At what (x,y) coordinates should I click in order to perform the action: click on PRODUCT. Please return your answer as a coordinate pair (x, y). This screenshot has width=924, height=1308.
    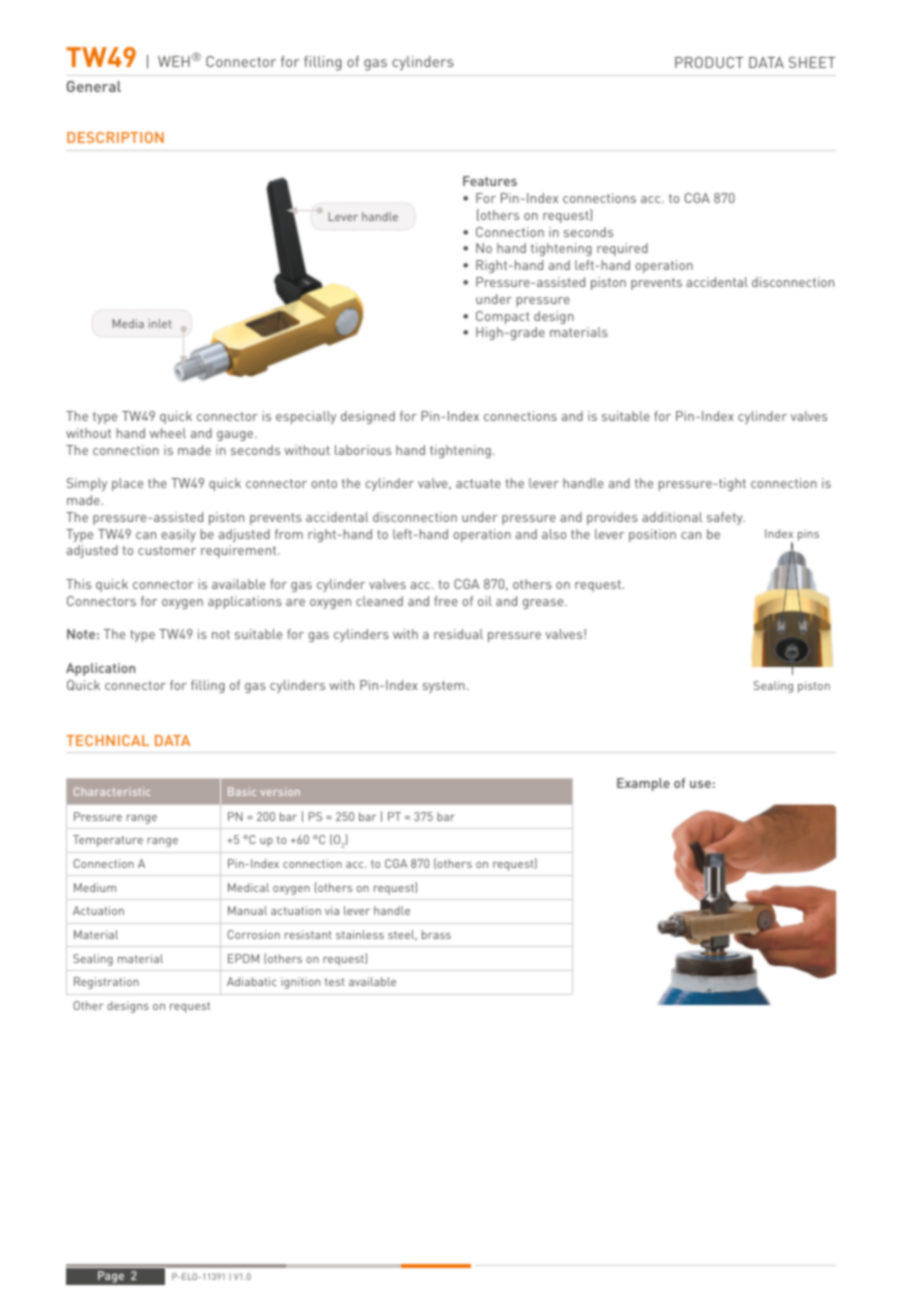
    Looking at the image, I should click on (709, 62).
